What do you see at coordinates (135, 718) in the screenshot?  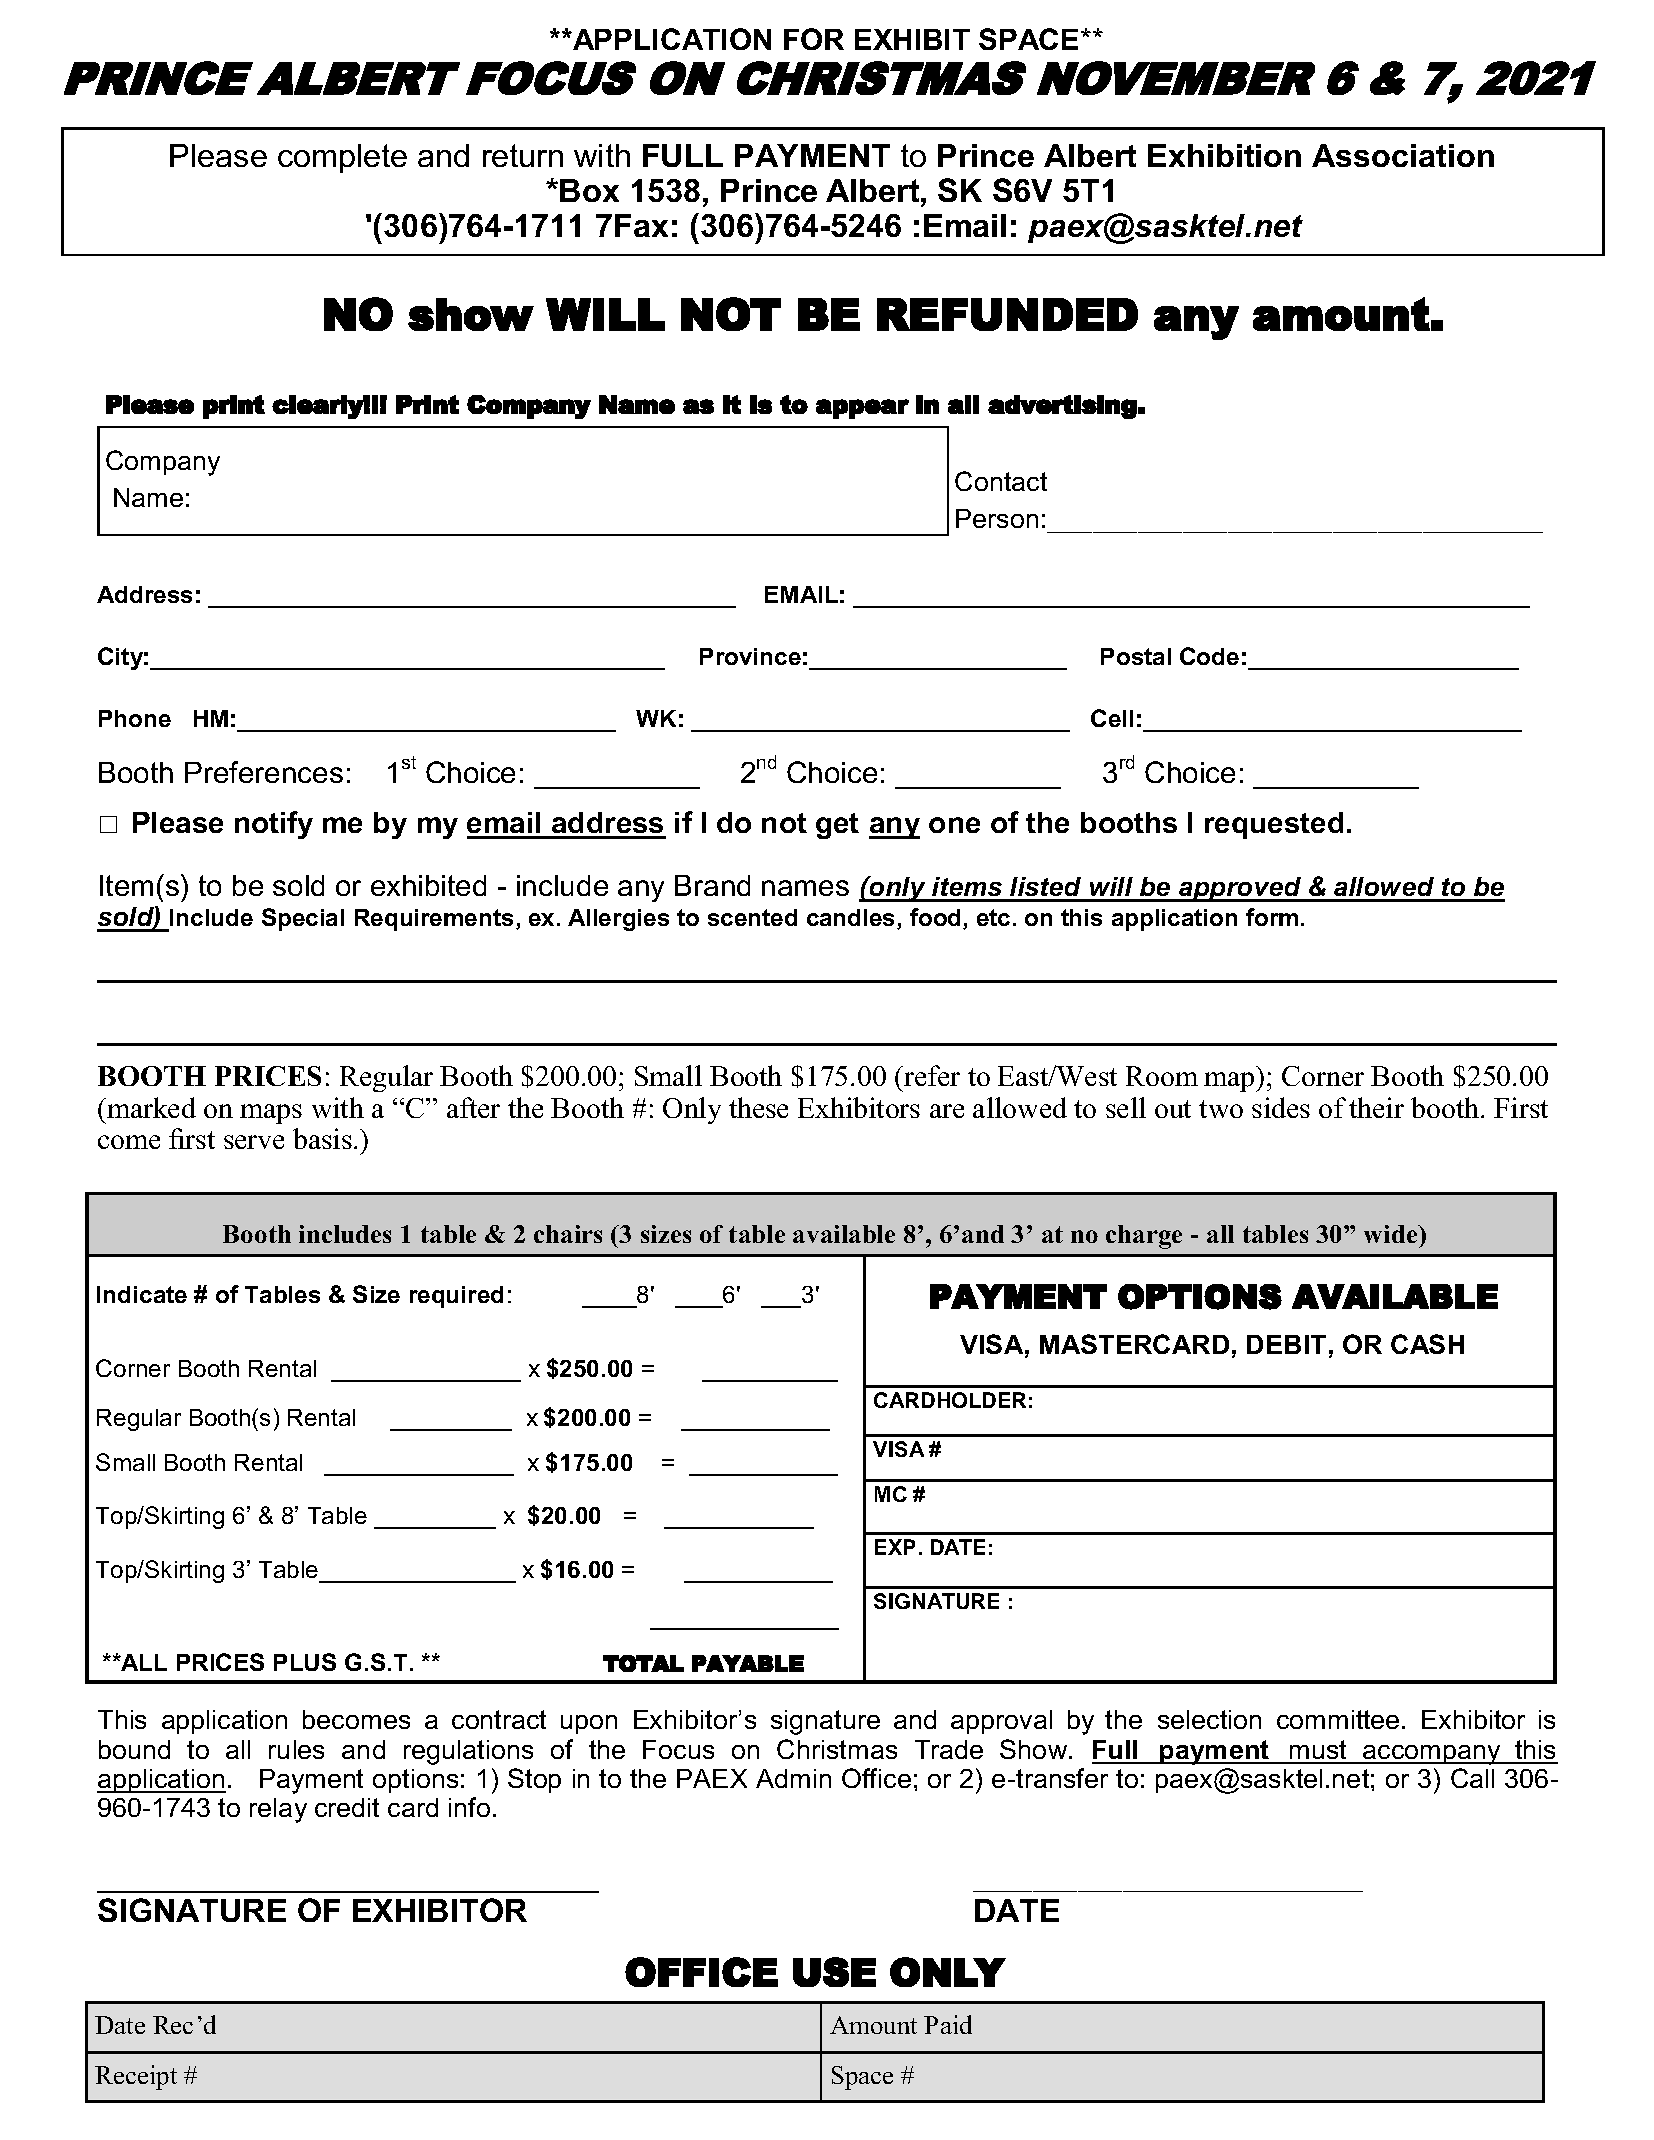 I see `Phone` at bounding box center [135, 718].
